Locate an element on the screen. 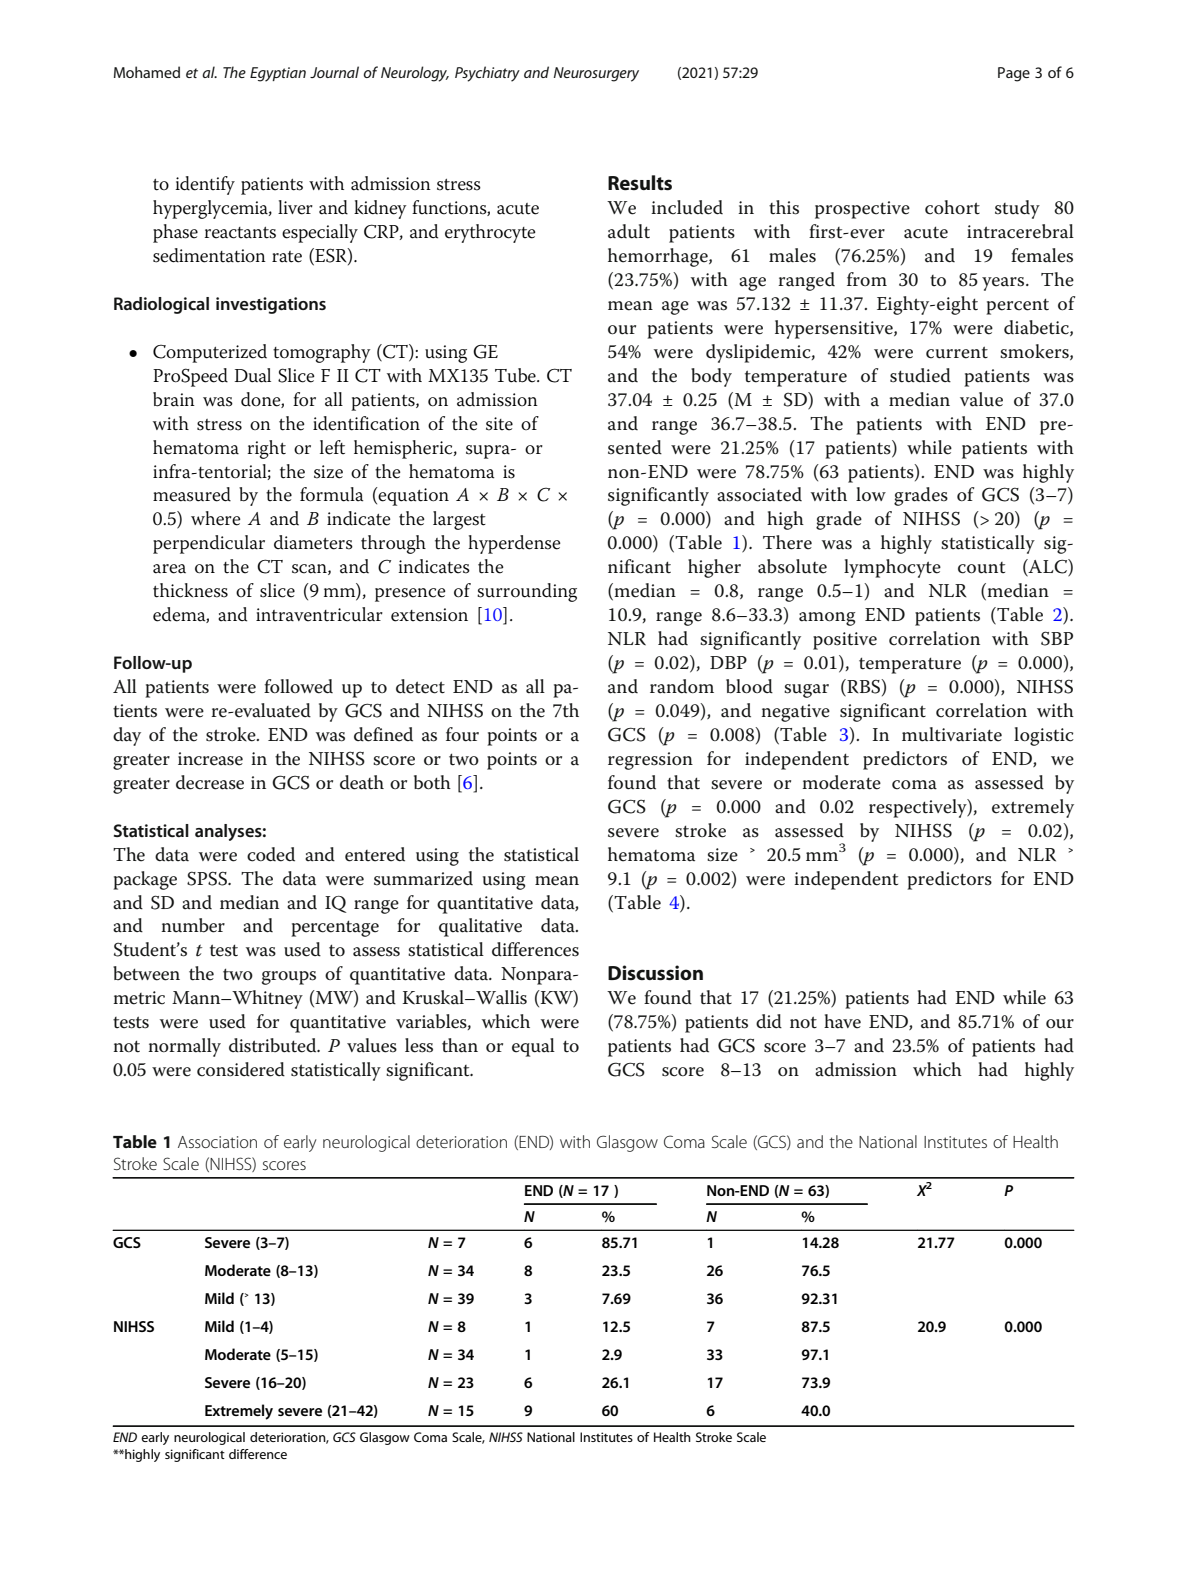 The height and width of the screenshot is (1578, 1187). Neurosurgery is located at coordinates (596, 74).
